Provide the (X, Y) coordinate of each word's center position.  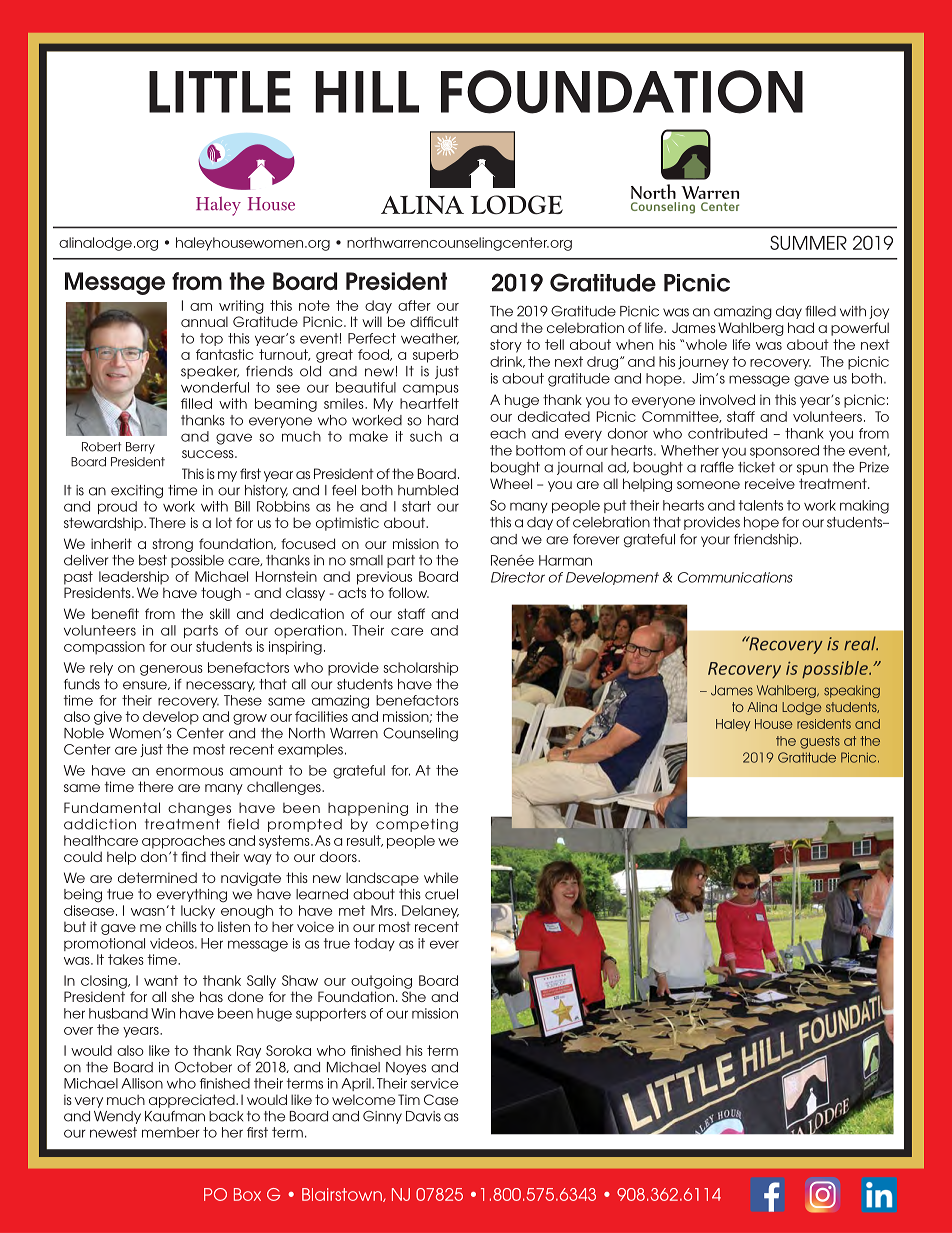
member (171, 1132)
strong (172, 545)
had (801, 327)
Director (518, 577)
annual (204, 321)
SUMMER (808, 242)
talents (761, 505)
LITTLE (219, 92)
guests (820, 742)
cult (446, 321)
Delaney (430, 912)
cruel (441, 894)
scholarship (421, 669)
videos (173, 943)
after (414, 305)
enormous (189, 771)
